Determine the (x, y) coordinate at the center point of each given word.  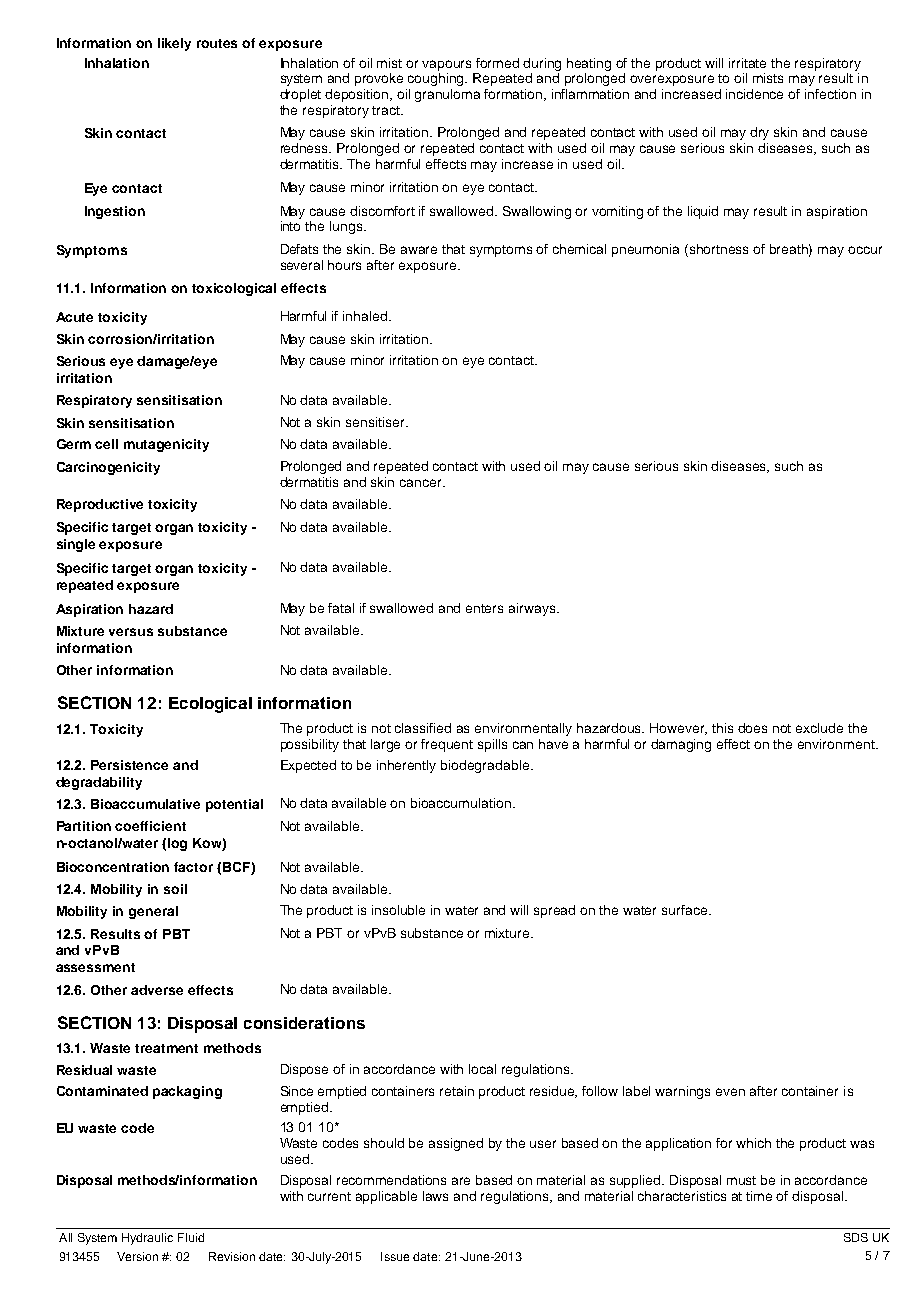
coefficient (150, 826)
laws (435, 1196)
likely (174, 44)
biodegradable (486, 766)
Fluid (191, 1237)
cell (106, 444)
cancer (422, 483)
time (759, 1196)
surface (684, 910)
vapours (446, 65)
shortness (719, 249)
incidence (754, 94)
